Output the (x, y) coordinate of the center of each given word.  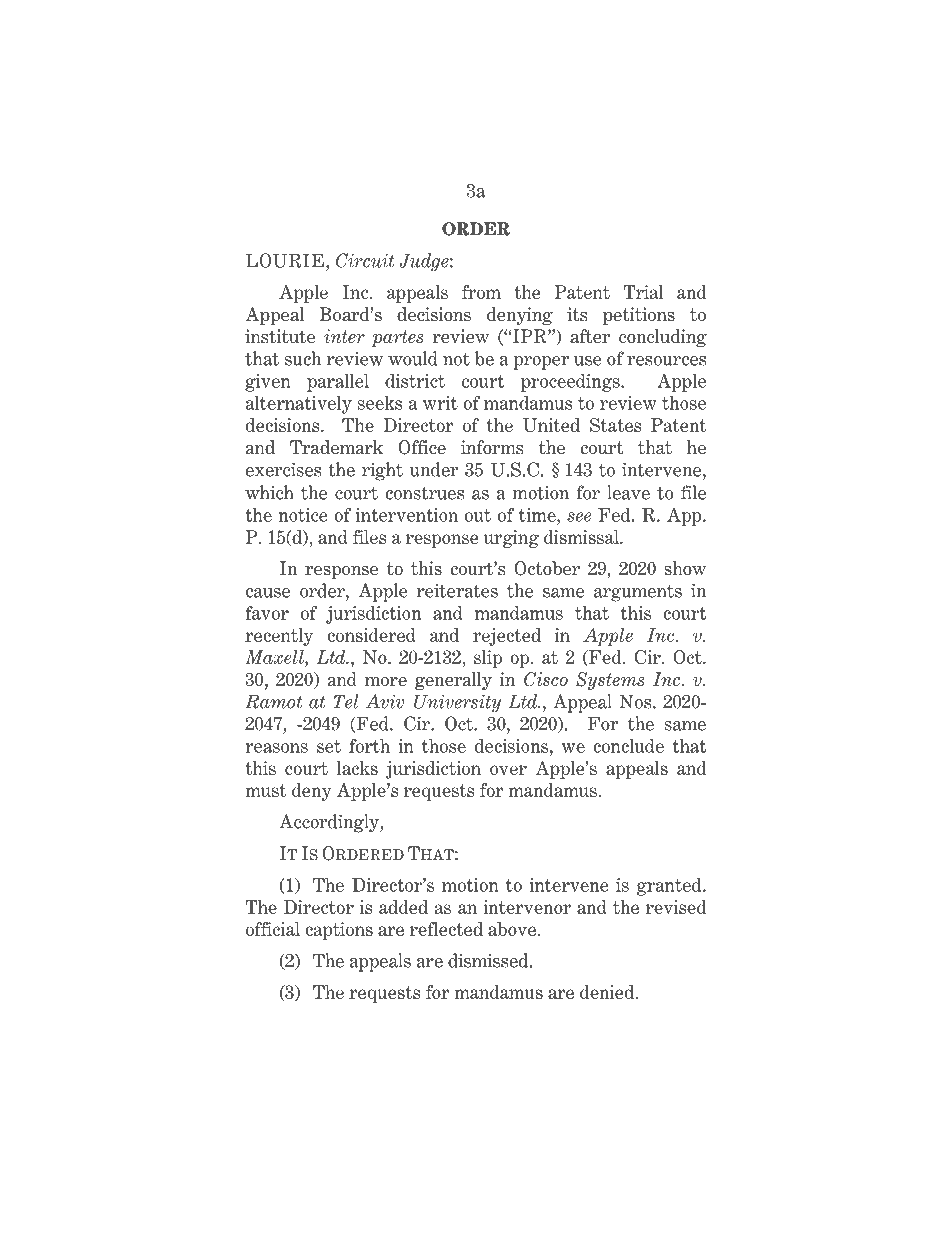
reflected (446, 929)
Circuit (365, 260)
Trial (643, 292)
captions (339, 931)
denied (608, 992)
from (481, 292)
